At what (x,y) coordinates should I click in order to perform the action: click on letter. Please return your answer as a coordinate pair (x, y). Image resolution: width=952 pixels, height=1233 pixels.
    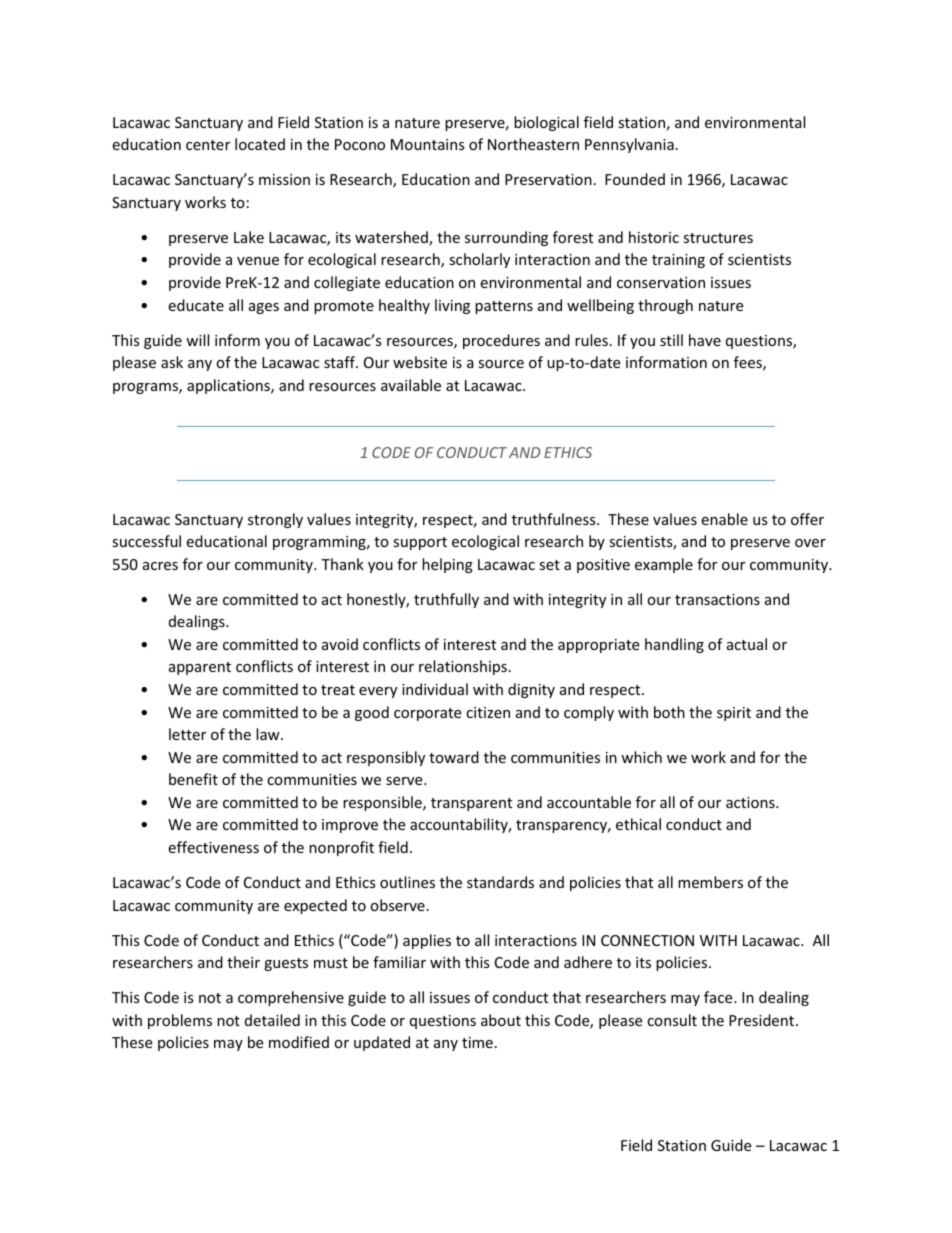
    Looking at the image, I should click on (187, 734).
